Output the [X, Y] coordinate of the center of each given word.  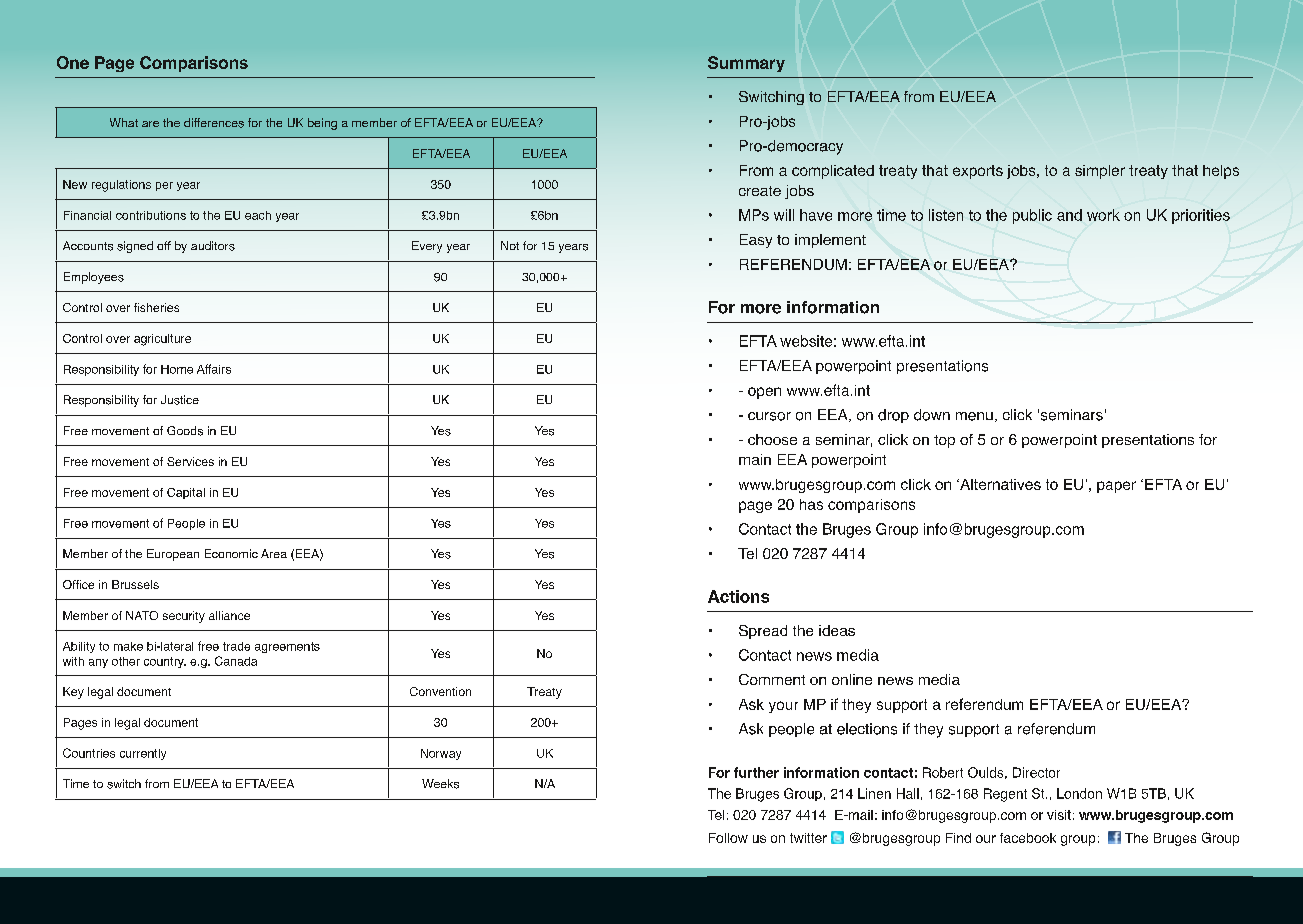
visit [1059, 815]
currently [143, 754]
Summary [746, 64]
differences [214, 123]
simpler [1100, 172]
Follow [728, 838]
